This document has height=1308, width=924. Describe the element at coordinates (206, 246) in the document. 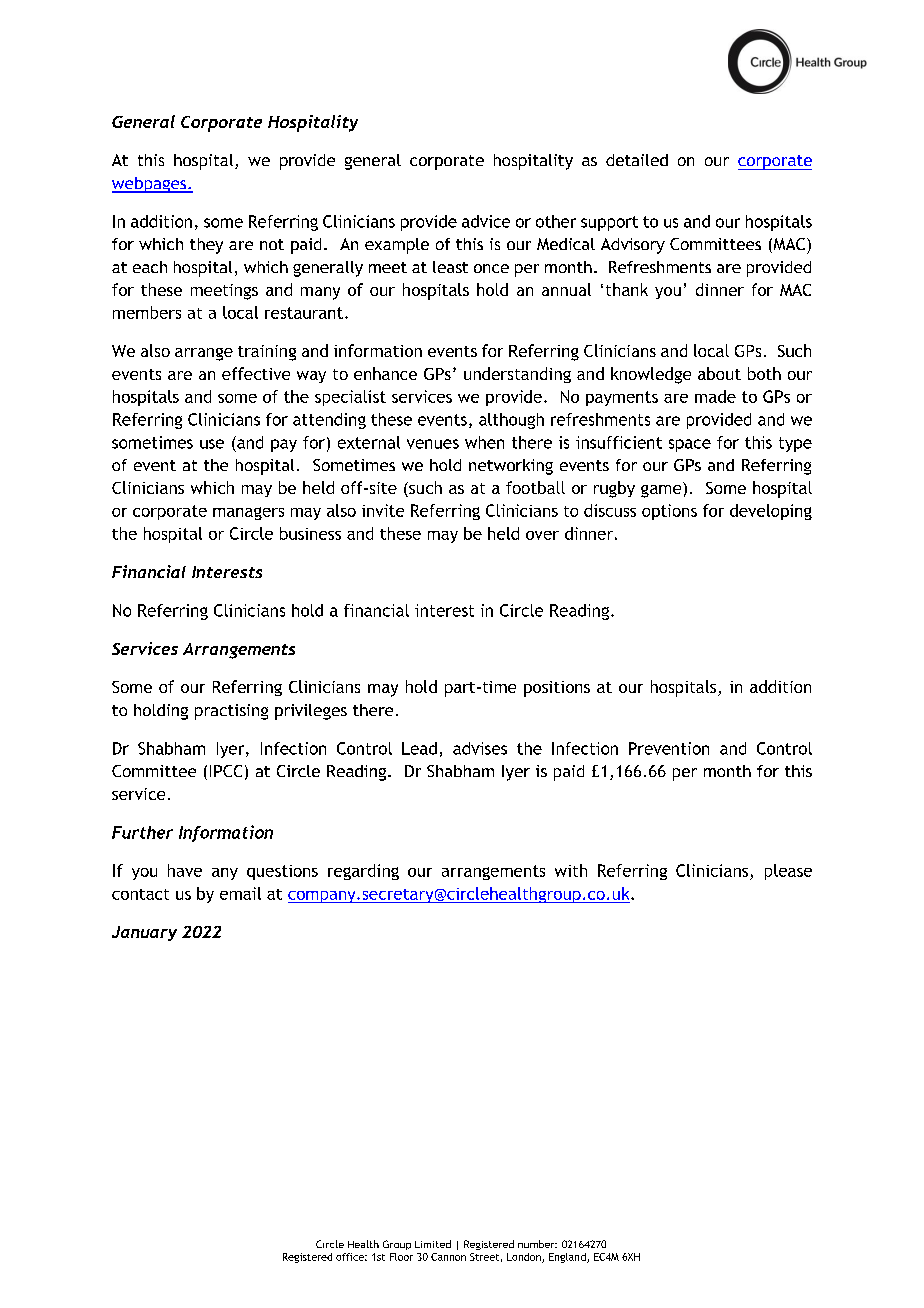

I see `they` at that location.
